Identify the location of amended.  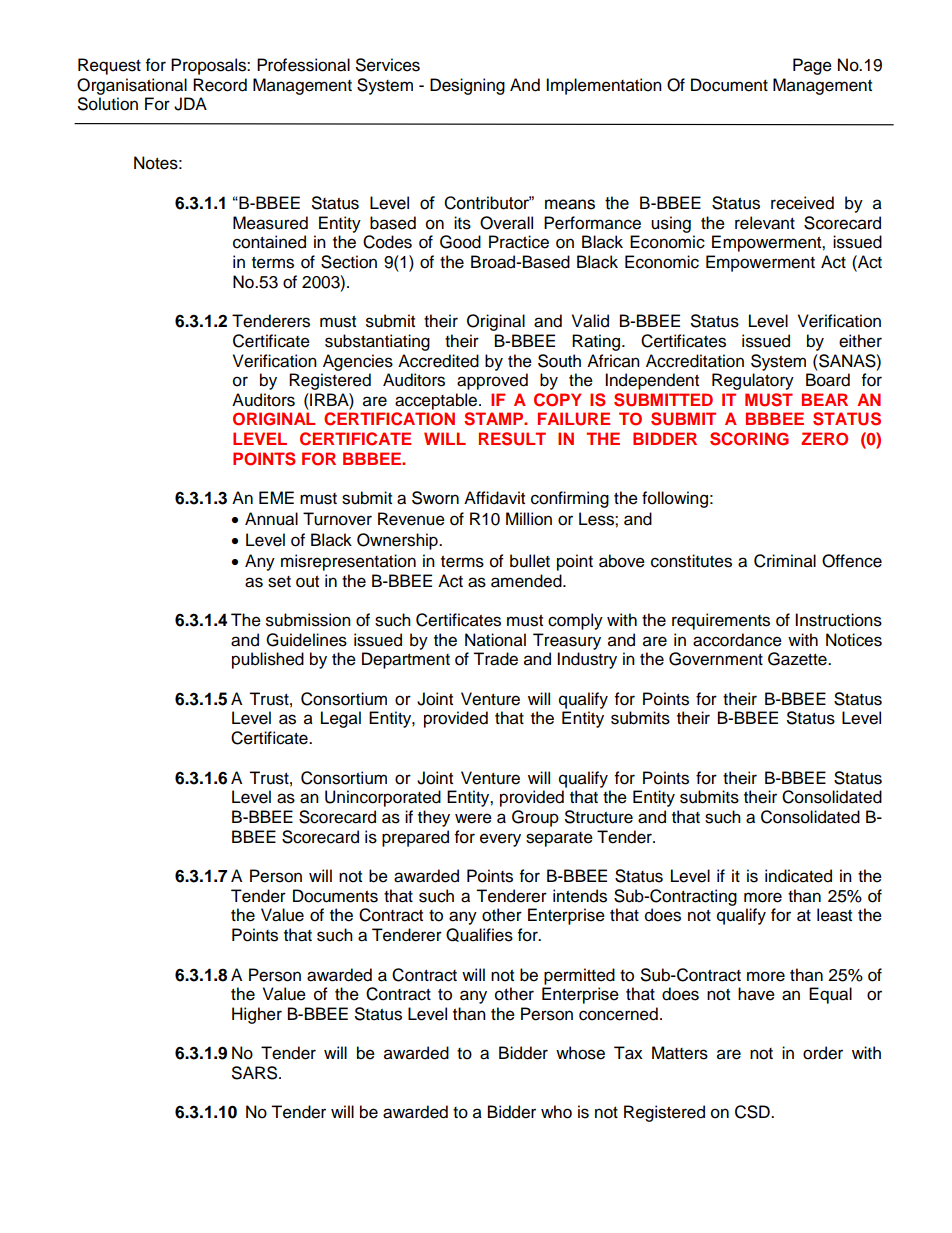
(527, 581).
